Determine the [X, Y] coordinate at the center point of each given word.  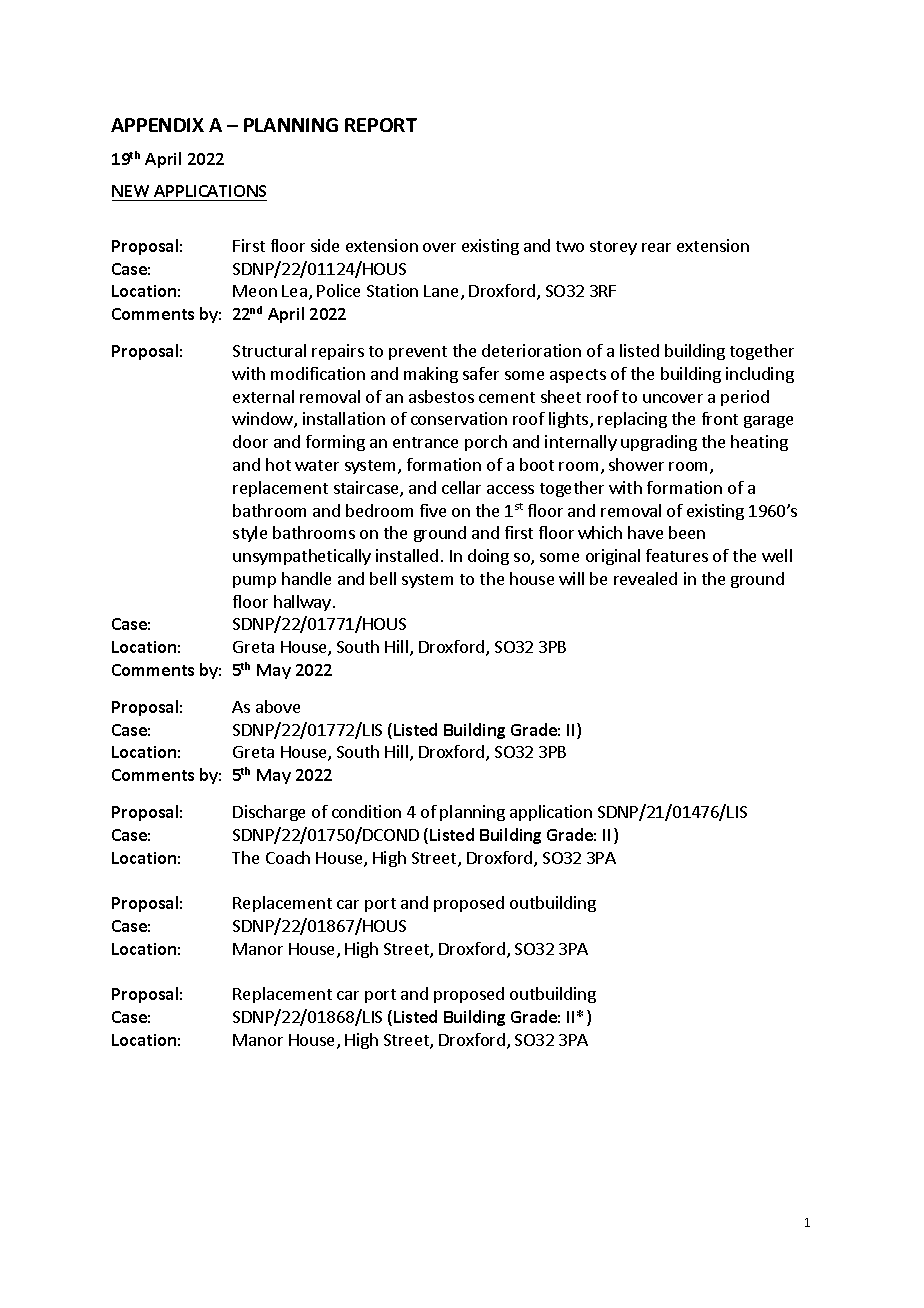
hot [278, 464]
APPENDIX [157, 125]
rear [656, 247]
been [687, 532]
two [570, 246]
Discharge [269, 813]
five [433, 510]
